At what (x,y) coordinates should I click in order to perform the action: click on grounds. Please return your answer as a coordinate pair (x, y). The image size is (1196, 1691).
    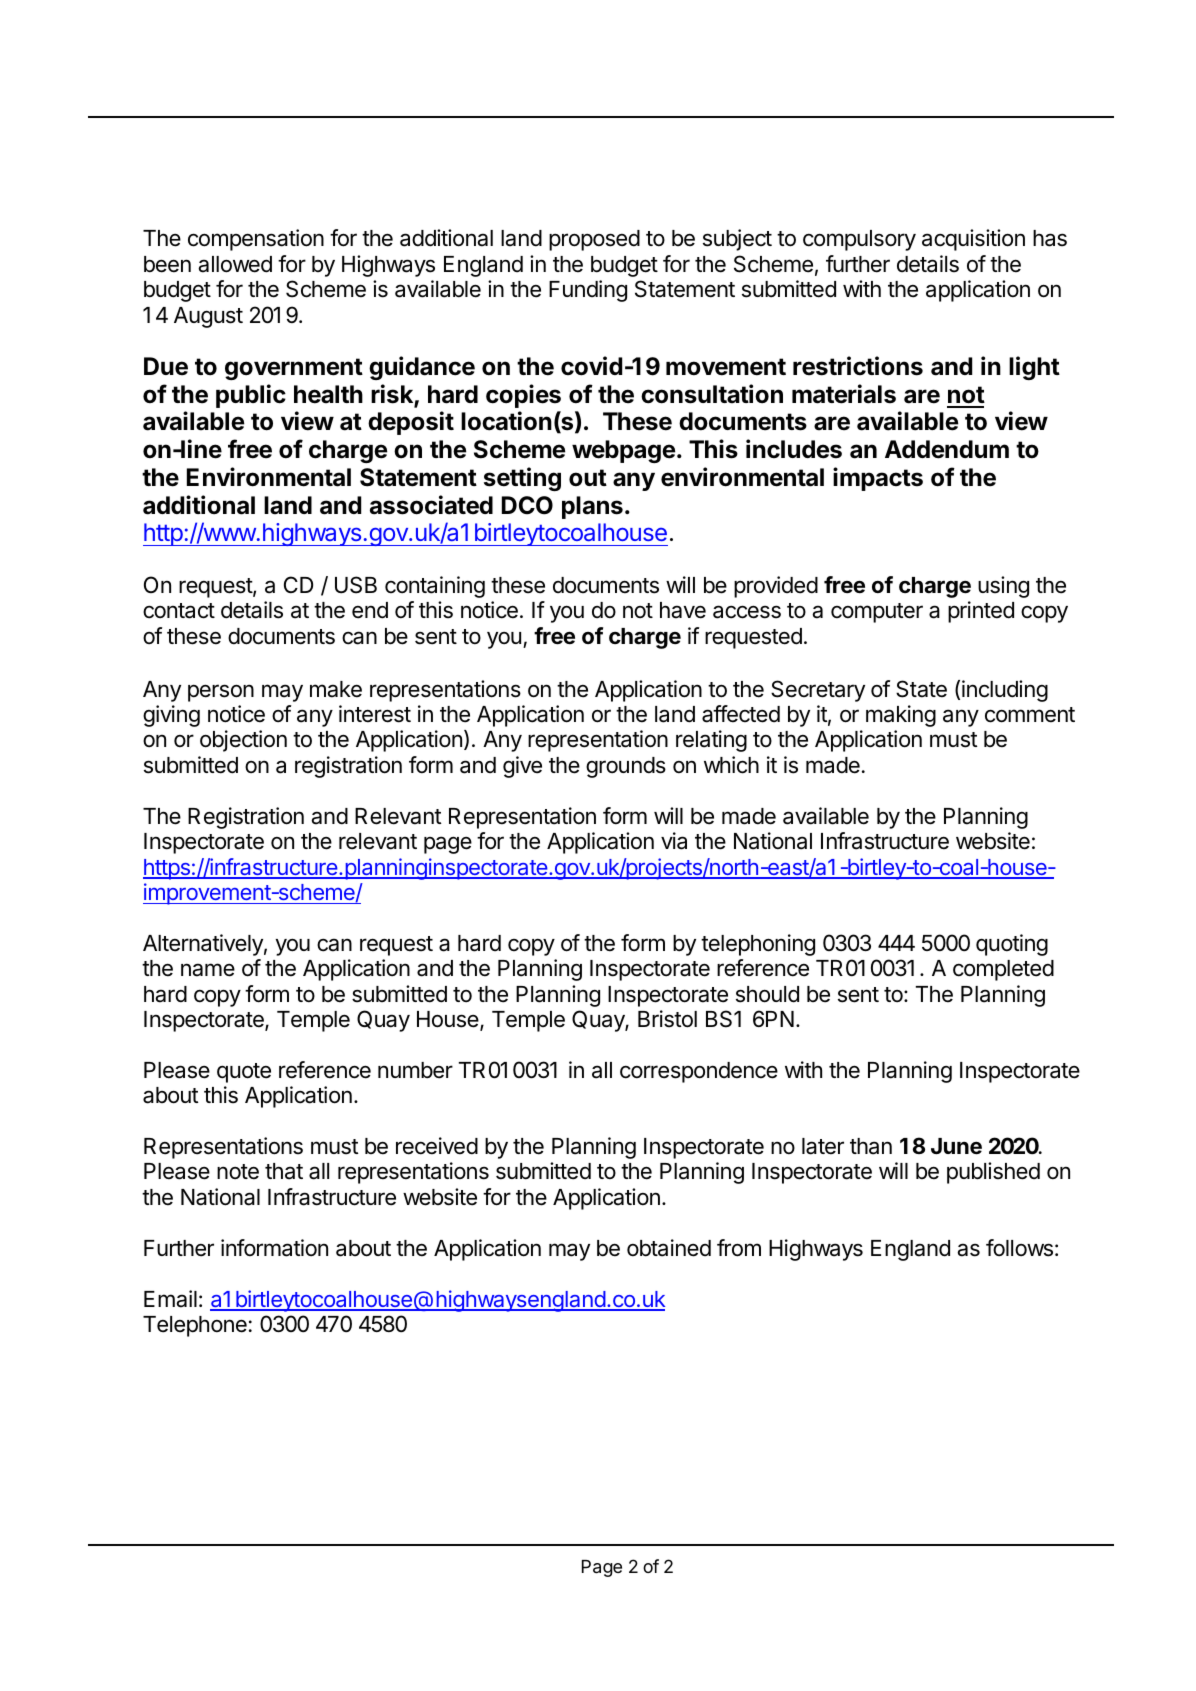
    Looking at the image, I should click on (626, 767).
